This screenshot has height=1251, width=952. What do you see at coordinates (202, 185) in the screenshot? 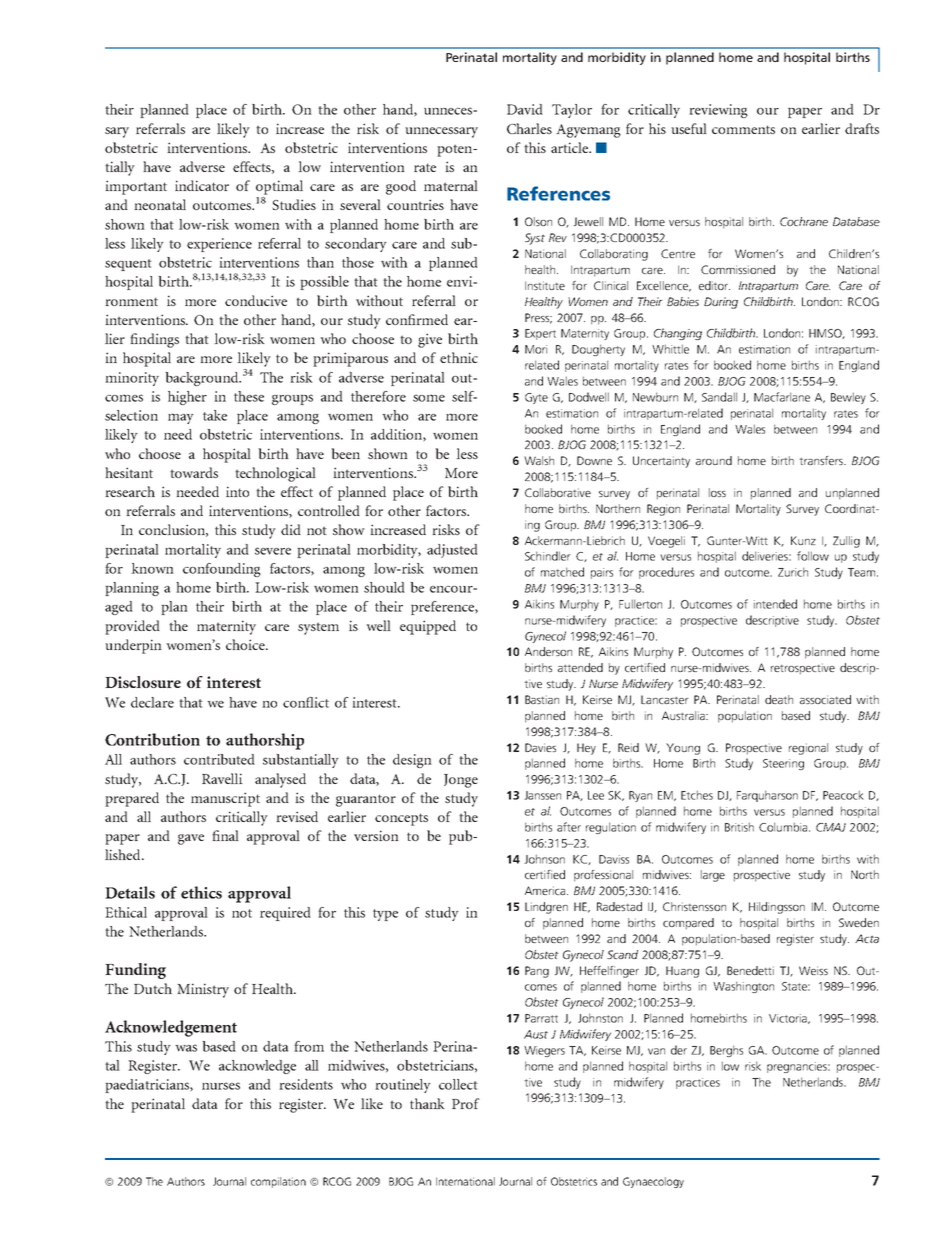
I see `indicator` at bounding box center [202, 185].
